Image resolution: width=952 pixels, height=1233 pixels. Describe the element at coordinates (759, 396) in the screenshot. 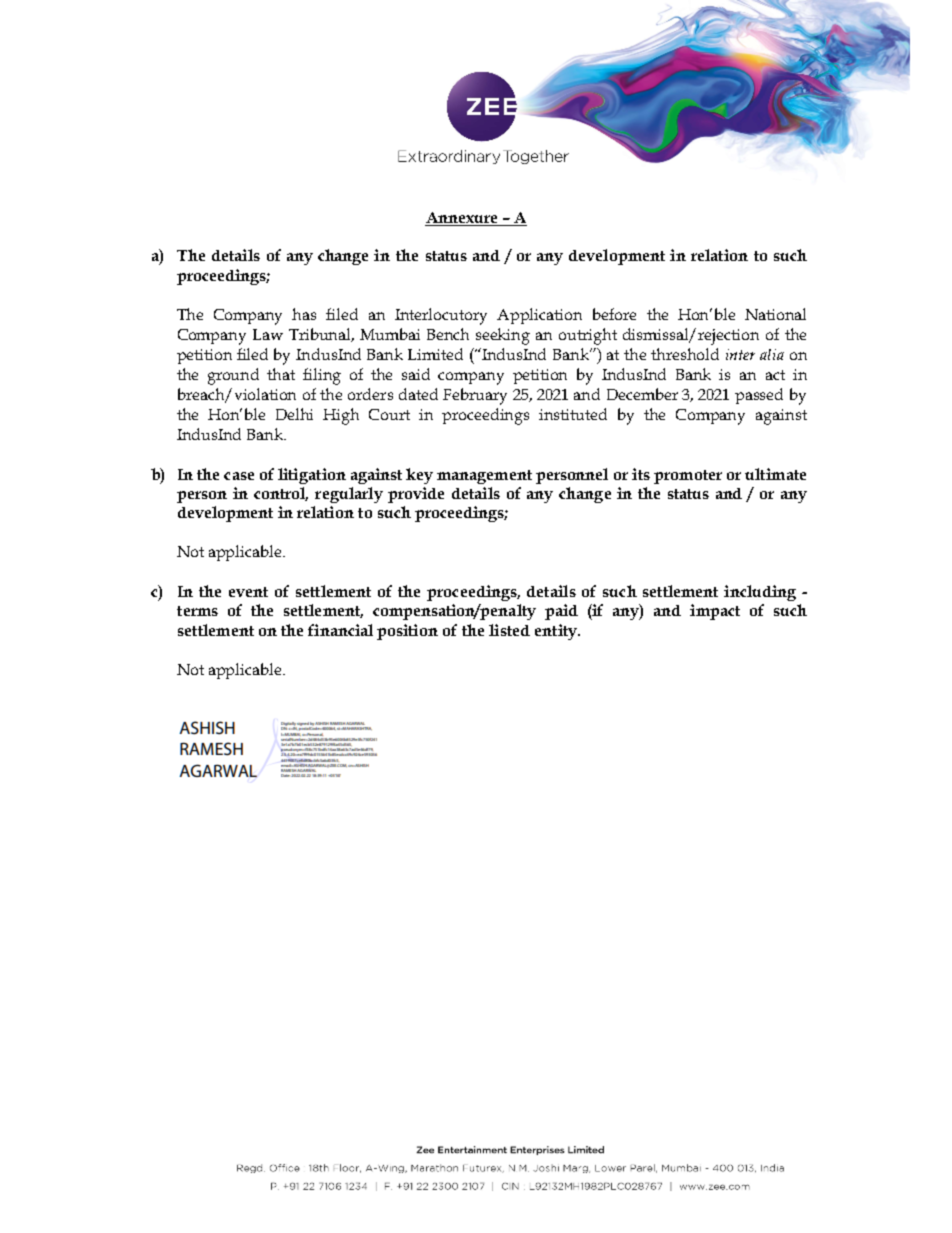

I see `passed` at that location.
